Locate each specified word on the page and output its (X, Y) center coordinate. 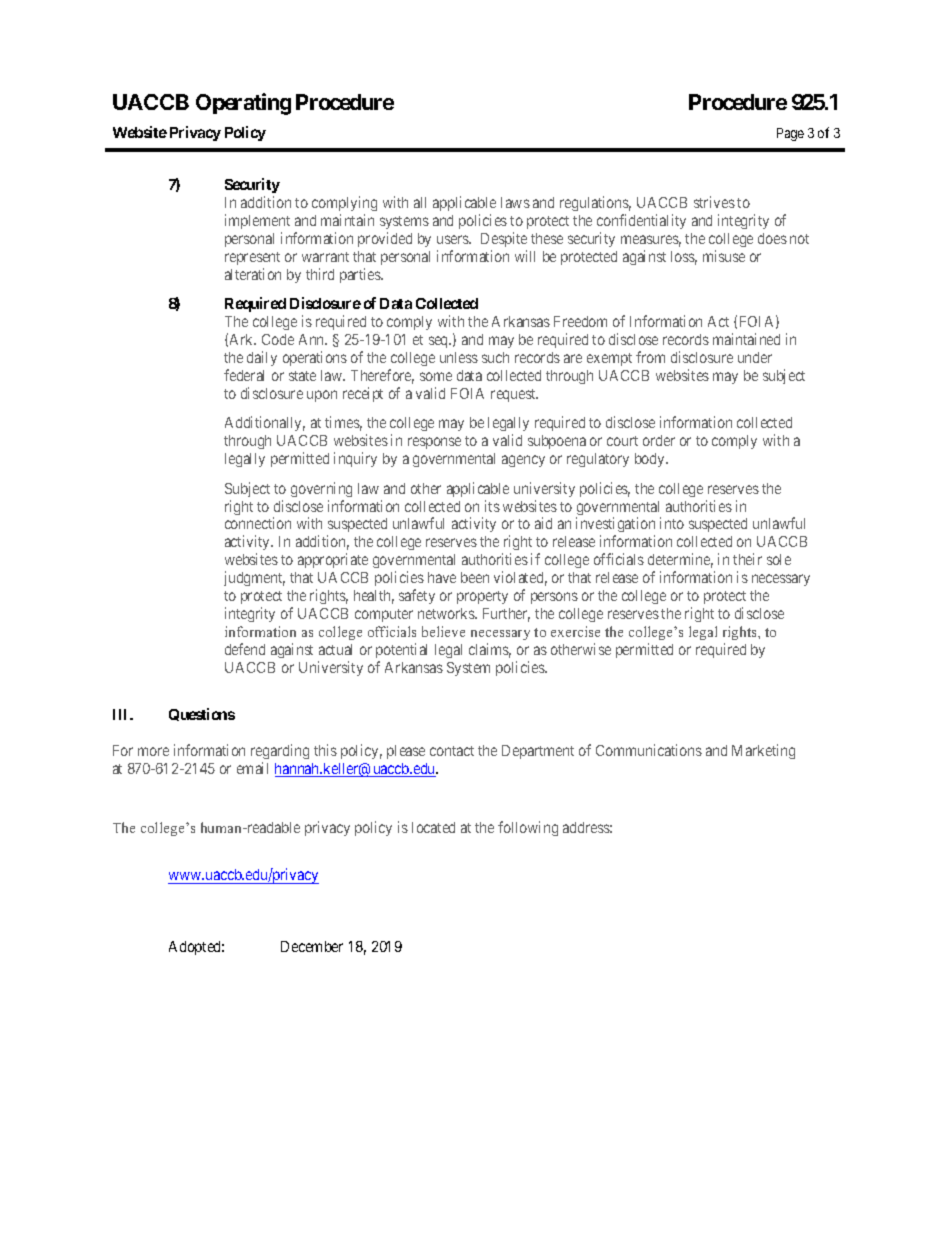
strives (714, 202)
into (672, 523)
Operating (243, 104)
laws (515, 202)
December (312, 946)
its (492, 506)
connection (258, 523)
